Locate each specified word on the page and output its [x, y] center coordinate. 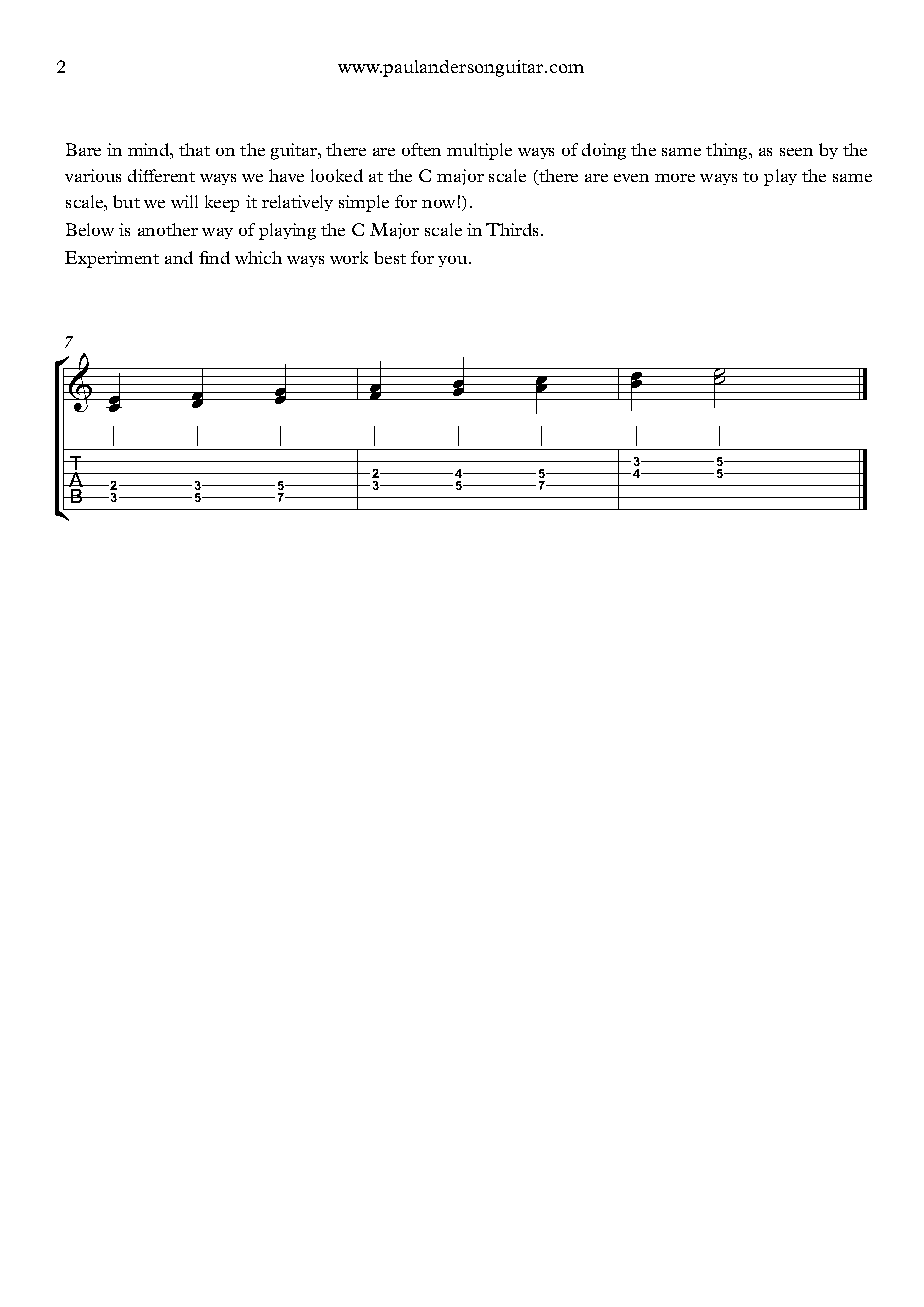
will [184, 201]
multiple [479, 151]
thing [728, 151]
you [452, 261]
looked [337, 175]
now [438, 204]
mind [149, 149]
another [168, 229]
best [390, 257]
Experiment [112, 259]
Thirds [512, 229]
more [675, 178]
